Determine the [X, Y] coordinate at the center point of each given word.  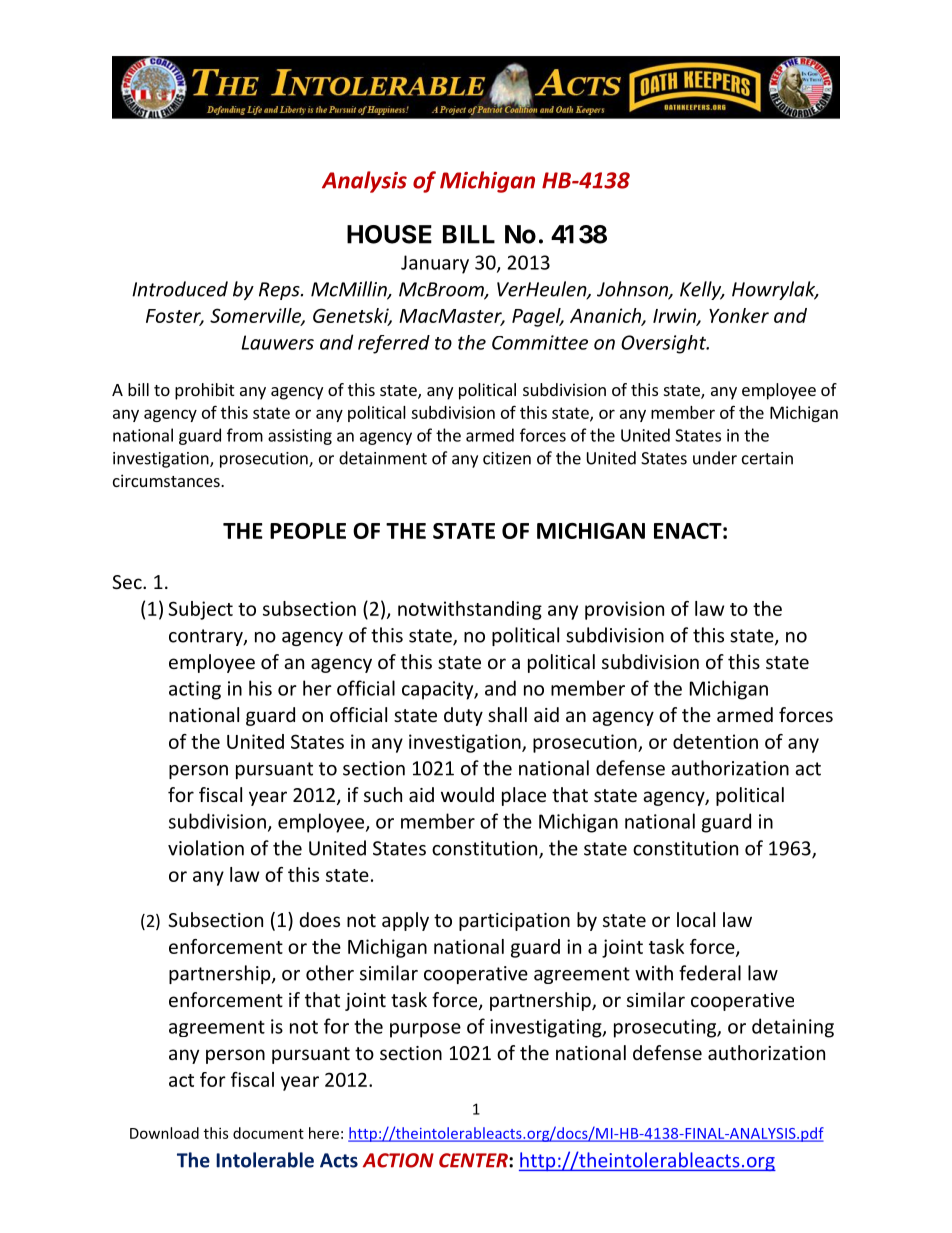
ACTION [398, 1160]
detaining [793, 1028]
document [268, 1133]
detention [715, 741]
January [435, 264]
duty [463, 716]
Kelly [702, 290]
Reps [280, 291]
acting [195, 690]
